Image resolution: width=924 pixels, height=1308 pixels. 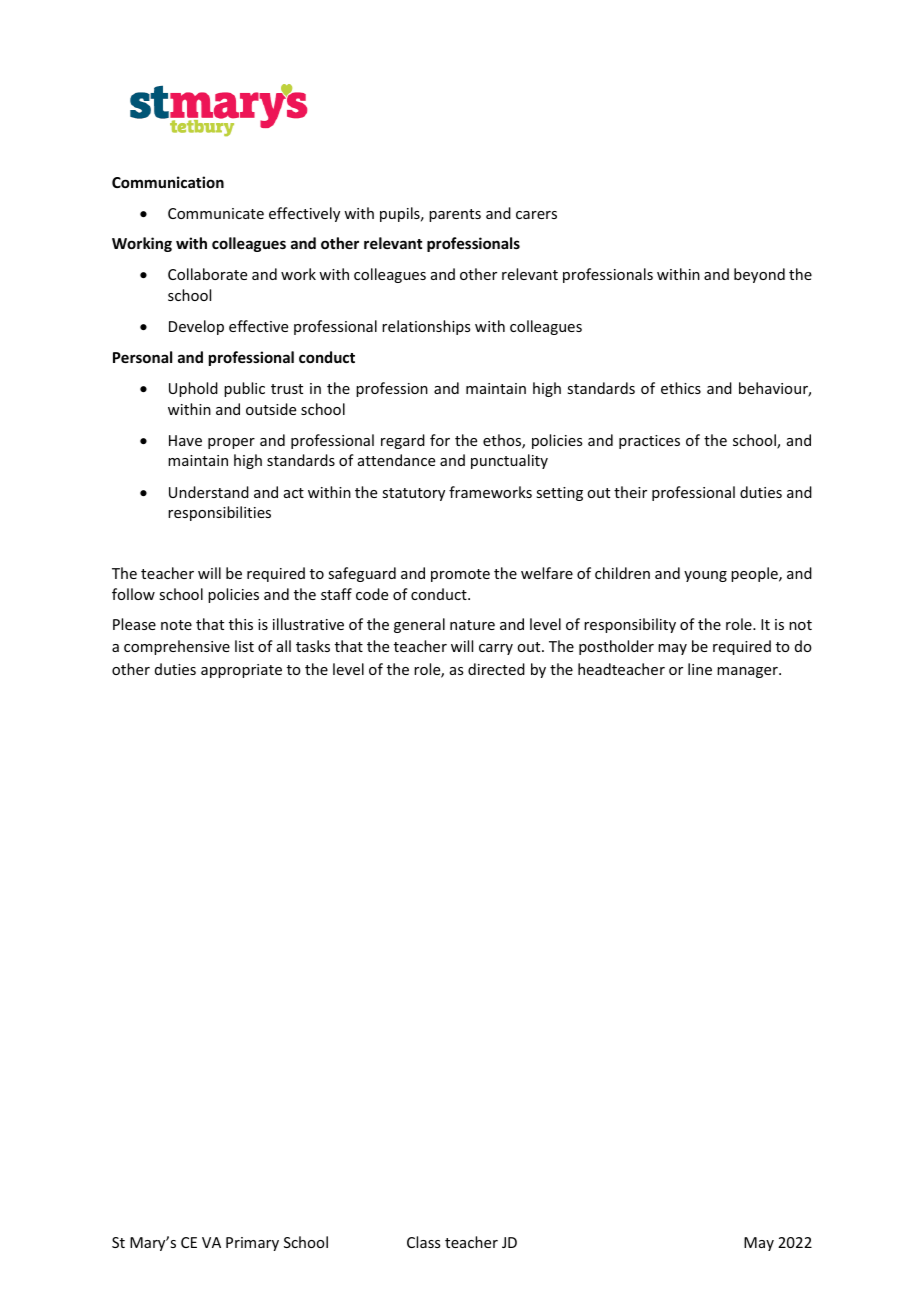 I want to click on line, so click(x=700, y=669).
